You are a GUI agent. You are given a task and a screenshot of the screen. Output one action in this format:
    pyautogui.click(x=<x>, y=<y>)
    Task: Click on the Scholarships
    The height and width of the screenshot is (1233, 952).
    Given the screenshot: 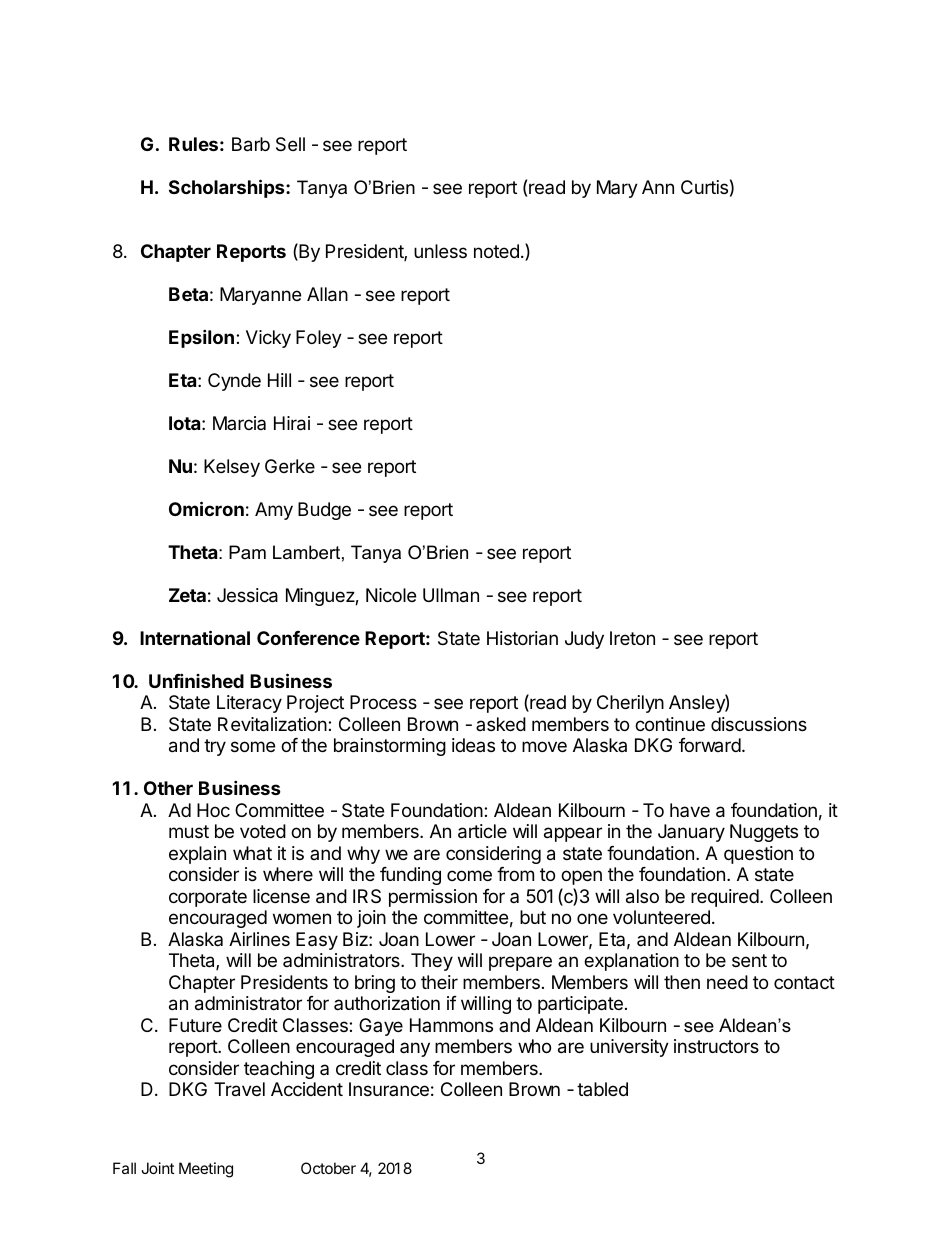 What is the action you would take?
    pyautogui.click(x=228, y=188)
